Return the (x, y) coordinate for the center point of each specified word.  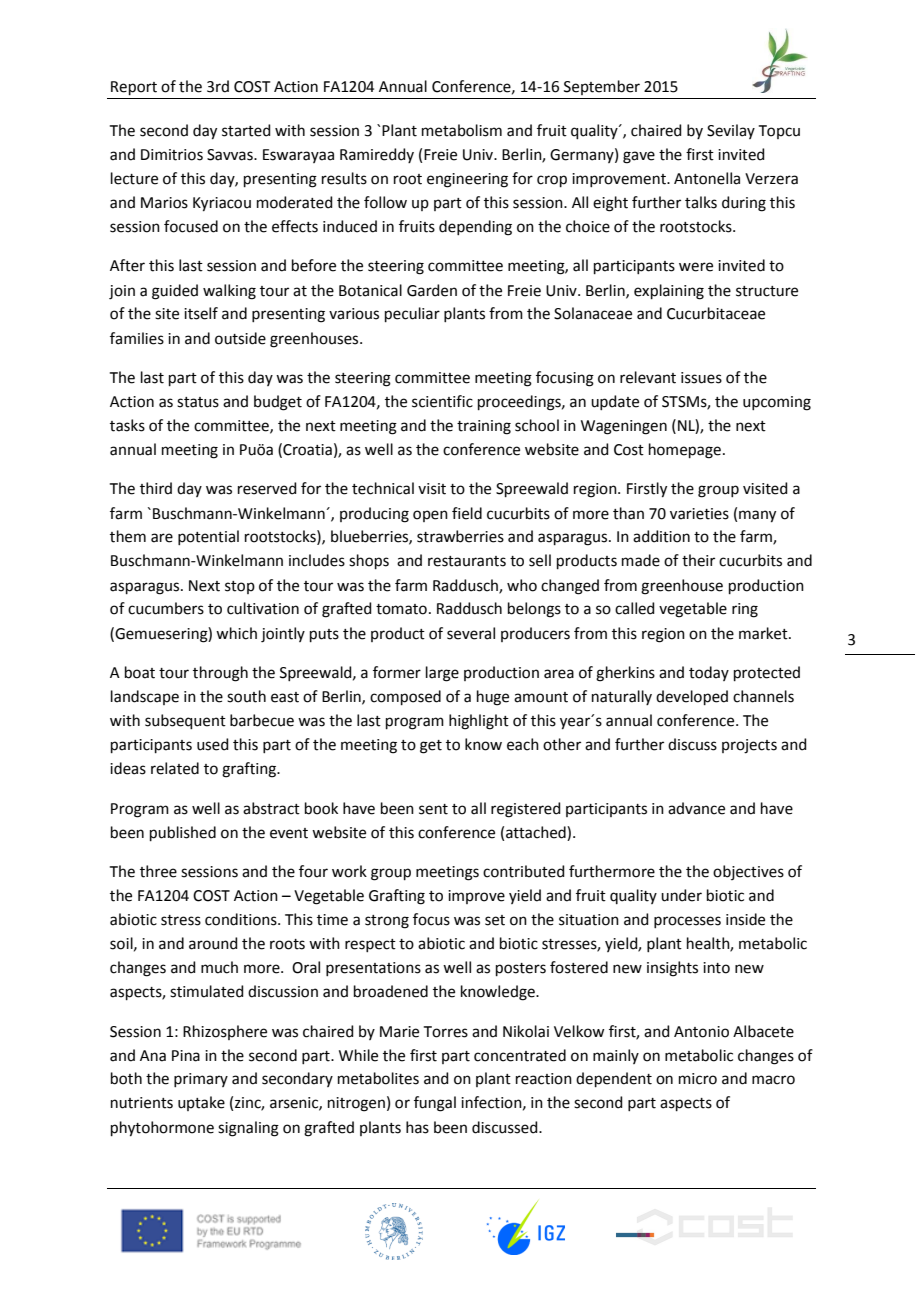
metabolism (462, 130)
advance (696, 808)
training (484, 427)
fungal (435, 1104)
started (246, 130)
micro (698, 1079)
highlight (479, 722)
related (175, 768)
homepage (685, 451)
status (198, 402)
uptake (201, 1103)
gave (639, 157)
